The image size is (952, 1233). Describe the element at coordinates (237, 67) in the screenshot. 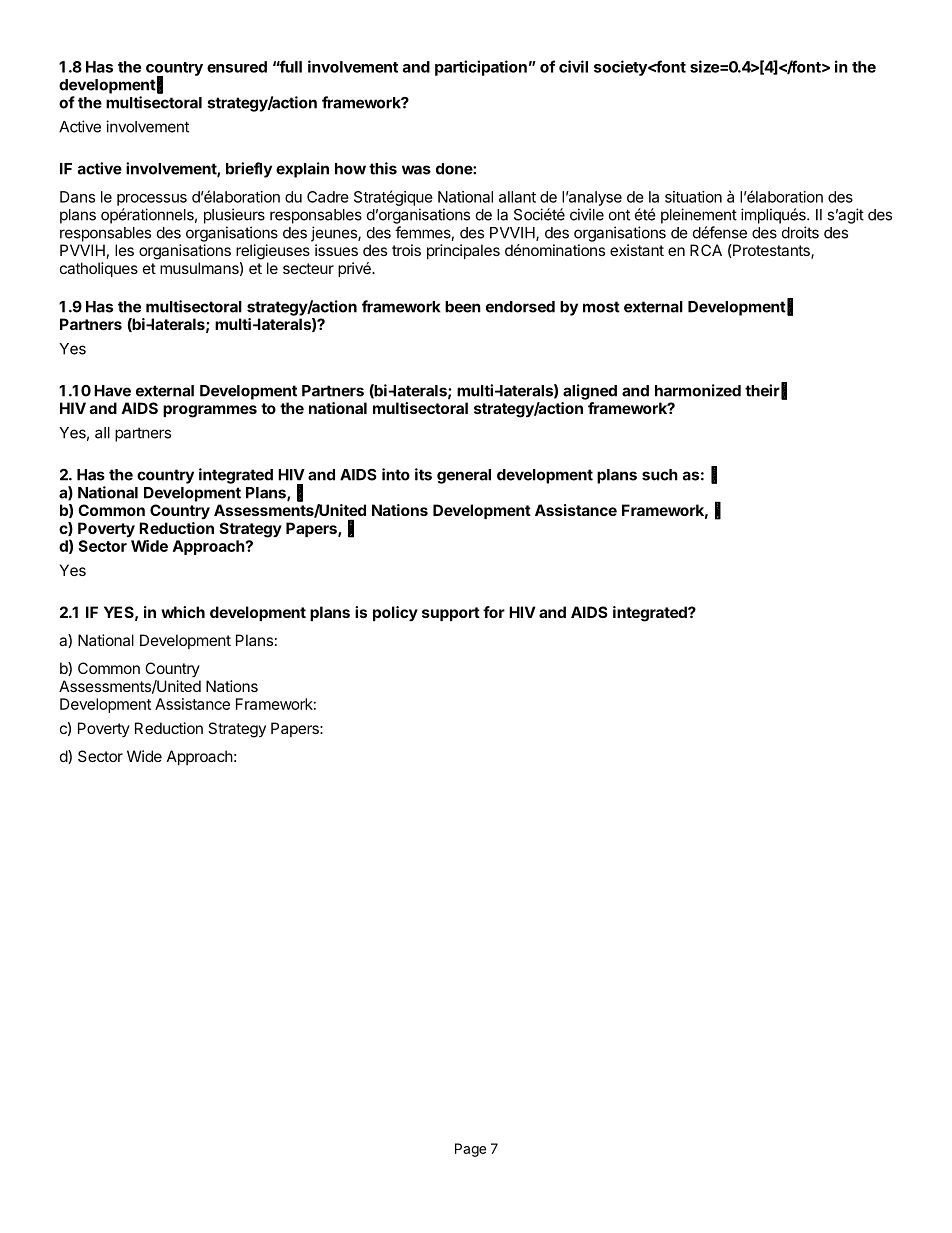

I see `ensured` at that location.
